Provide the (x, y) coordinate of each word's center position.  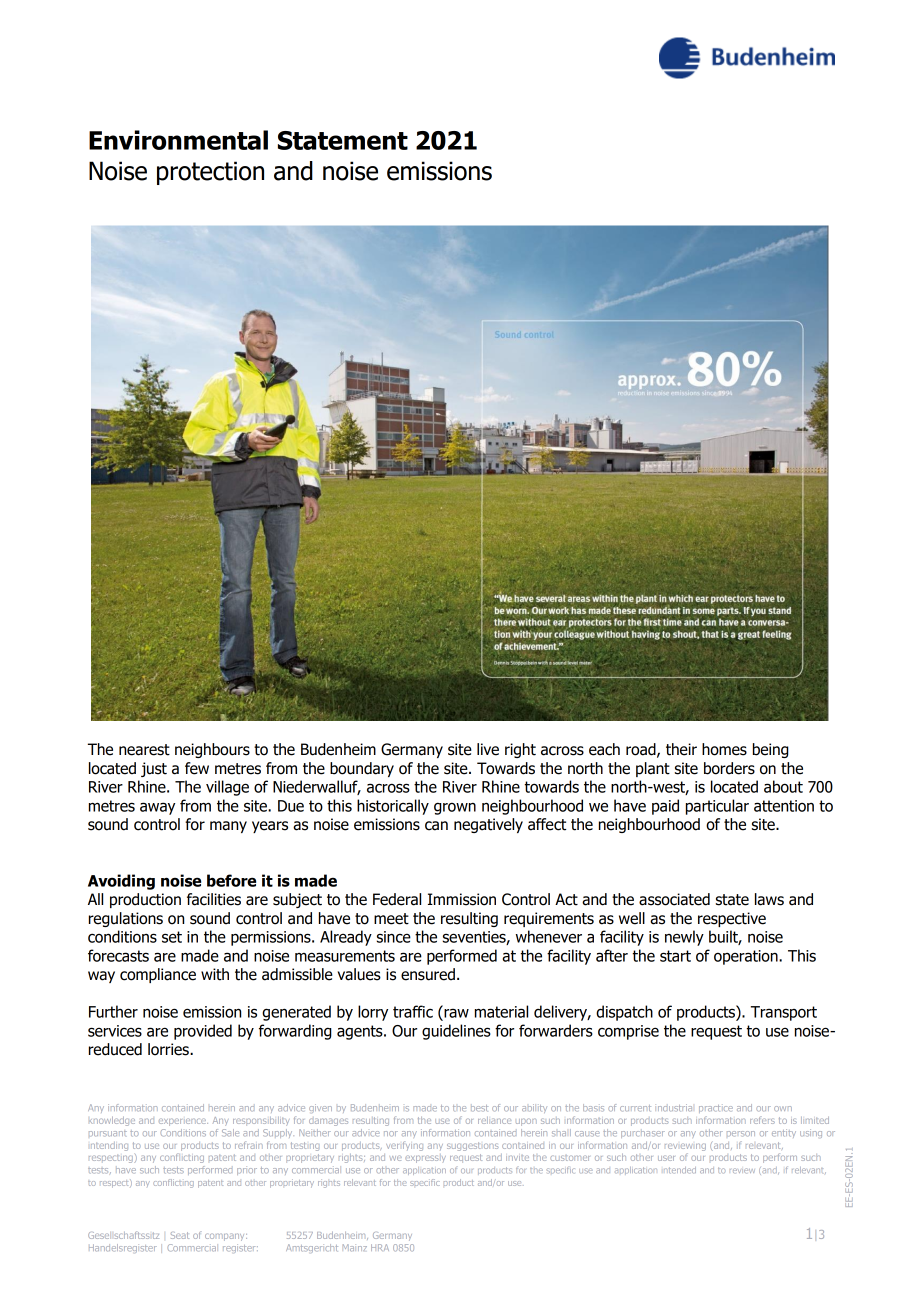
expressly (425, 1159)
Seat (180, 1235)
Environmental (178, 140)
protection (210, 173)
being (771, 750)
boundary (362, 769)
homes (724, 749)
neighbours (212, 750)
